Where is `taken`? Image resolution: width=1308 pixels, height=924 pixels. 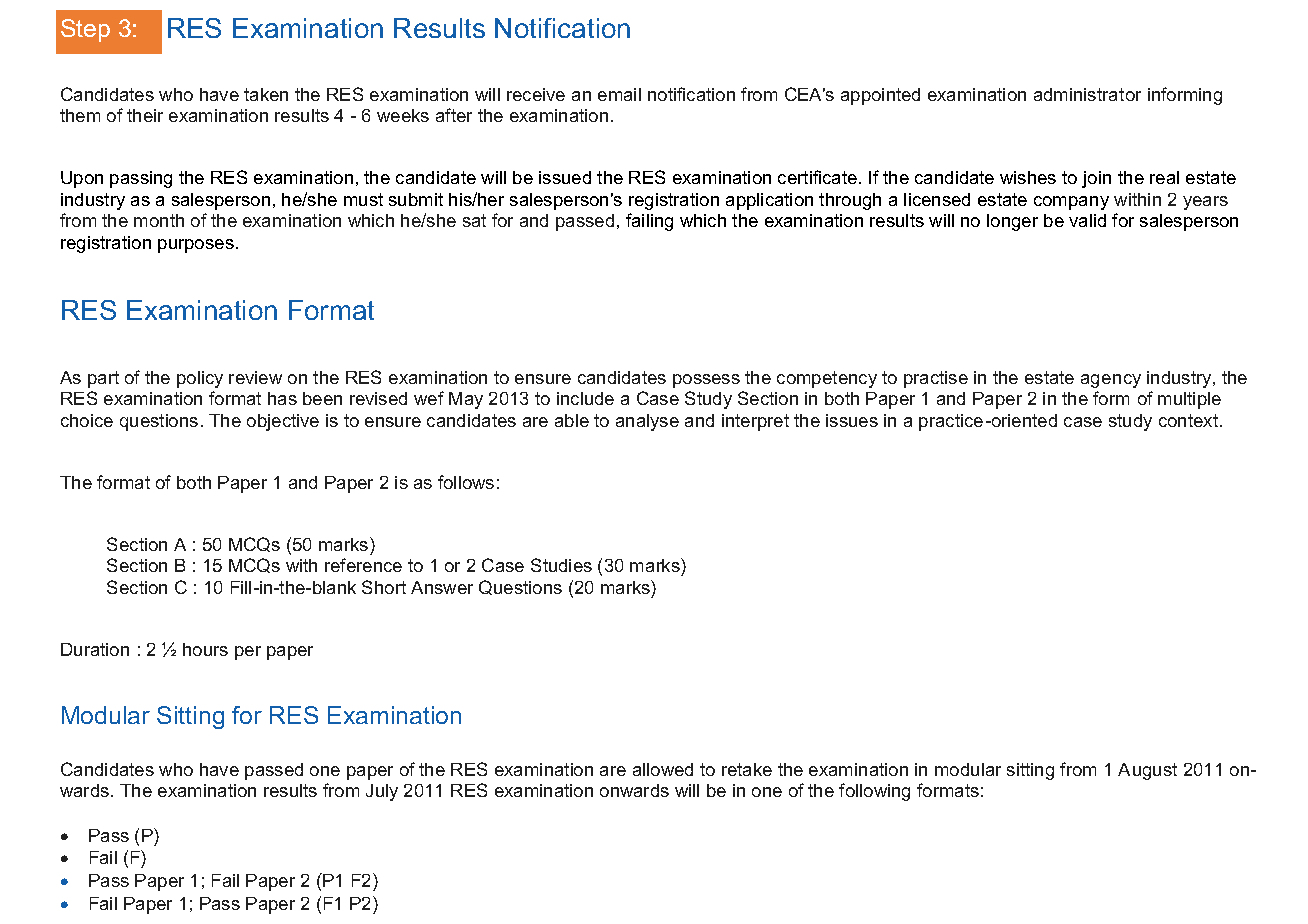 taken is located at coordinates (266, 94).
